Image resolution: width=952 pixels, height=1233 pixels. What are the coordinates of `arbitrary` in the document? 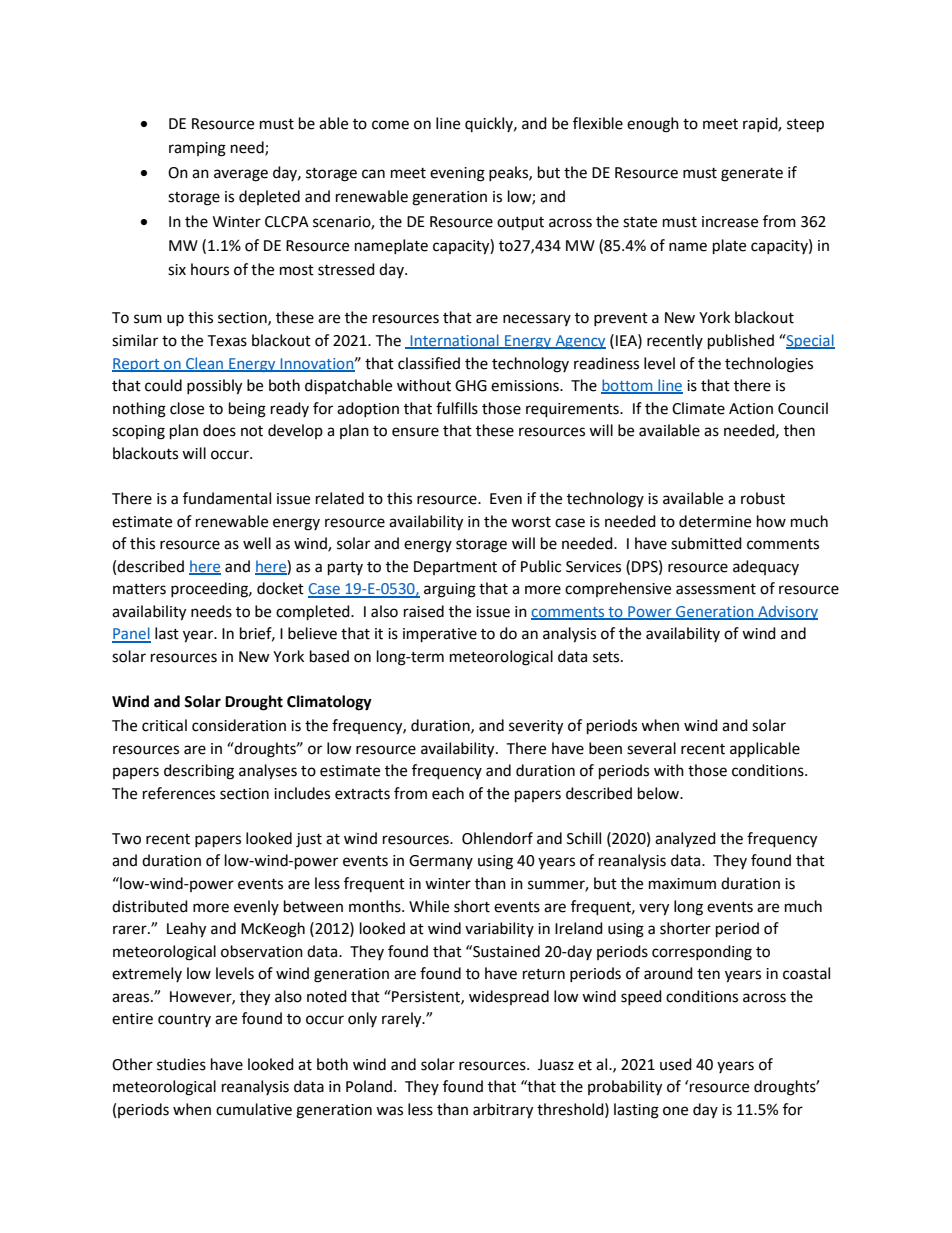 It's located at (503, 1111).
